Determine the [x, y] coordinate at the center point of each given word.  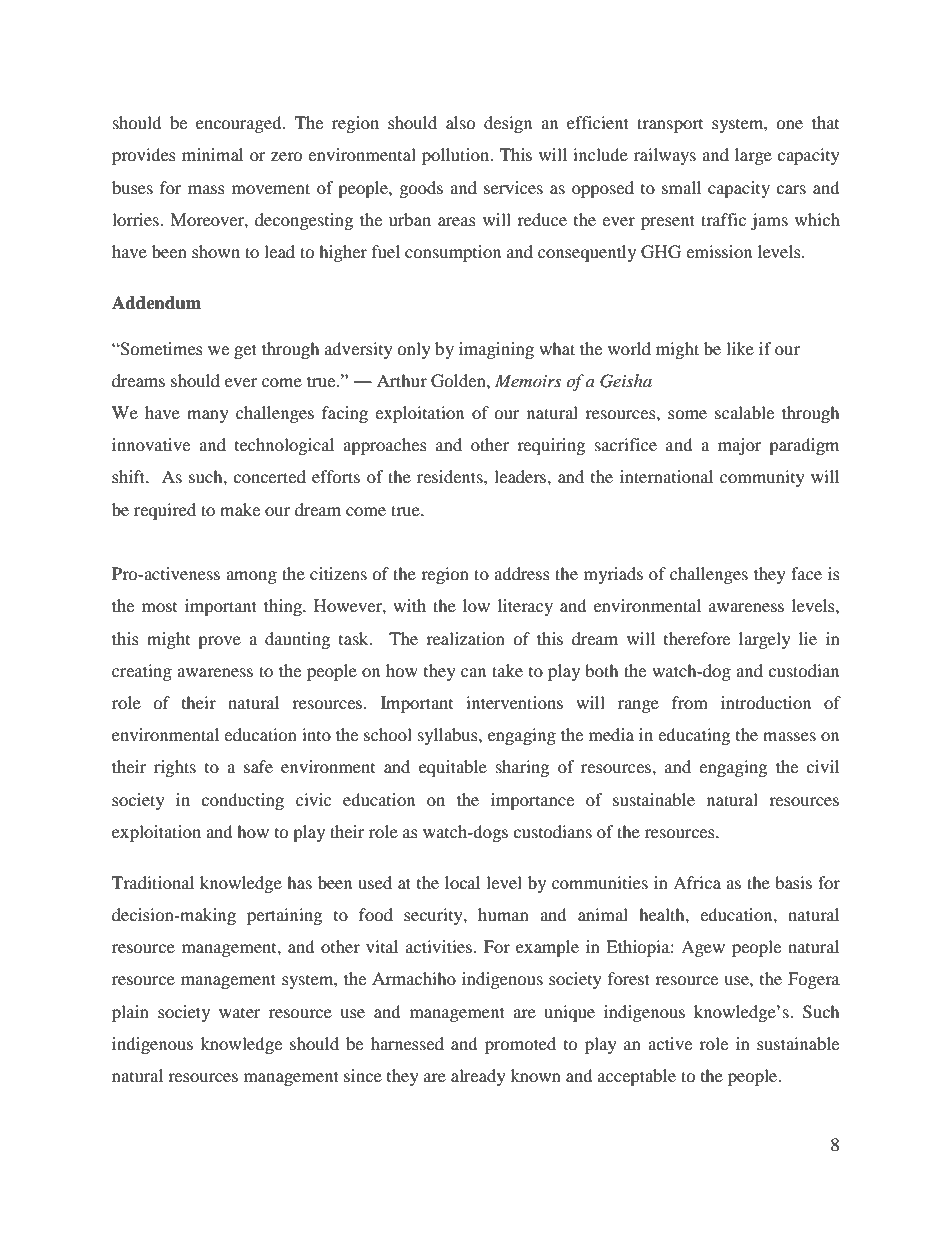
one [789, 124]
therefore [697, 638]
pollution [457, 156]
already [478, 1077]
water [240, 1012]
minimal [212, 154]
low [476, 605]
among [251, 577]
